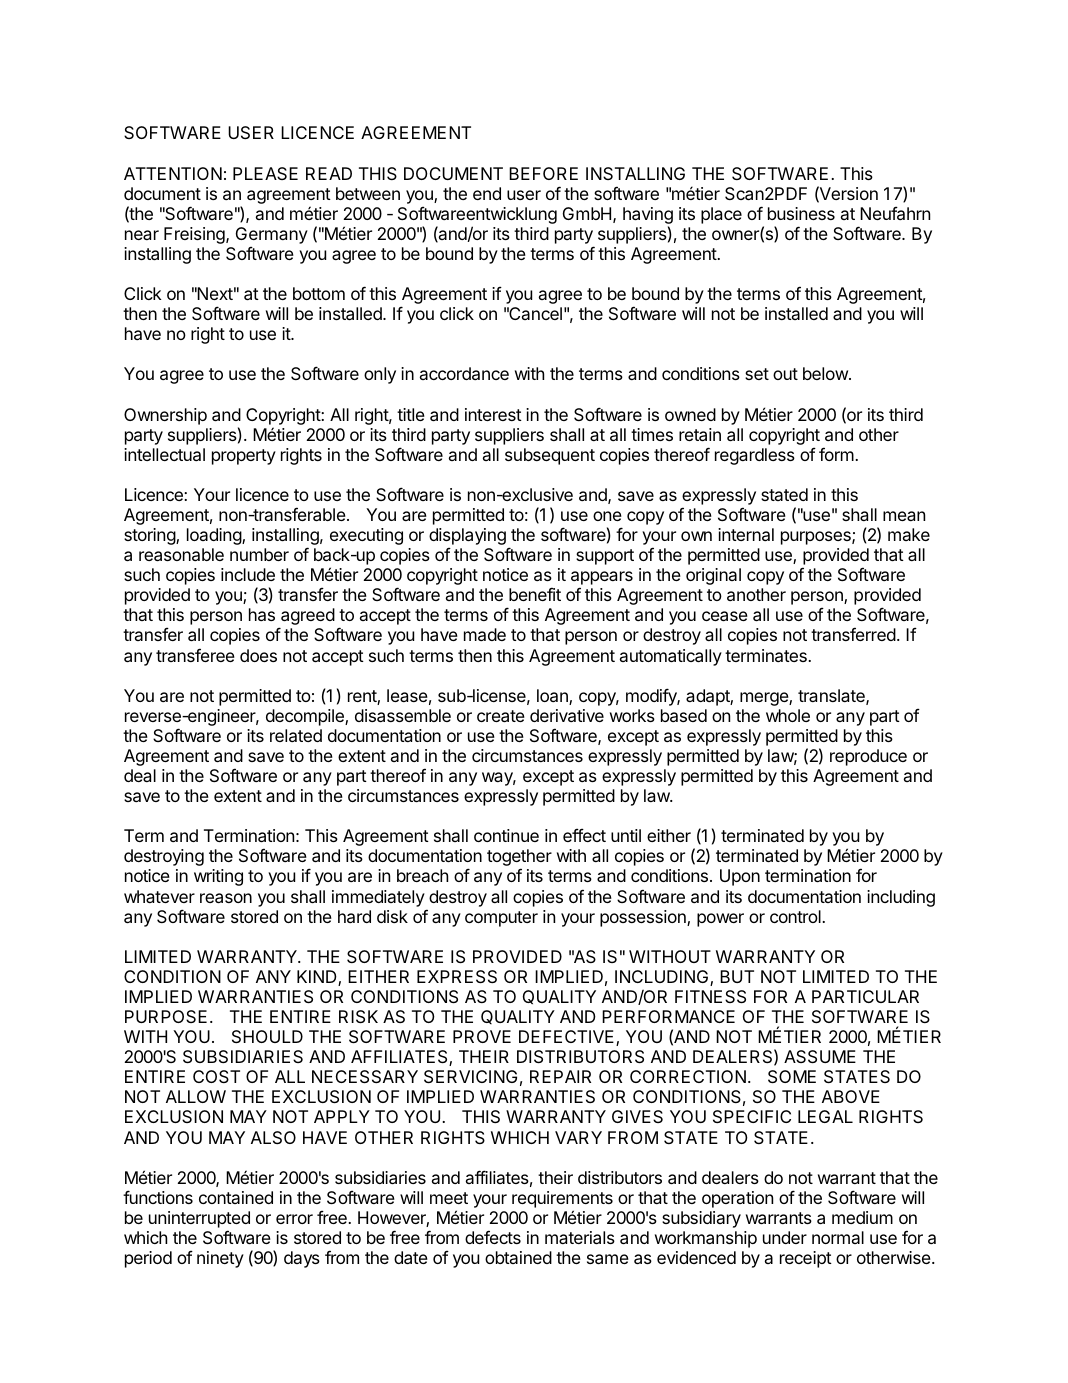 Image resolution: width=1068 pixels, height=1383 pixels. I want to click on defects, so click(493, 1237).
